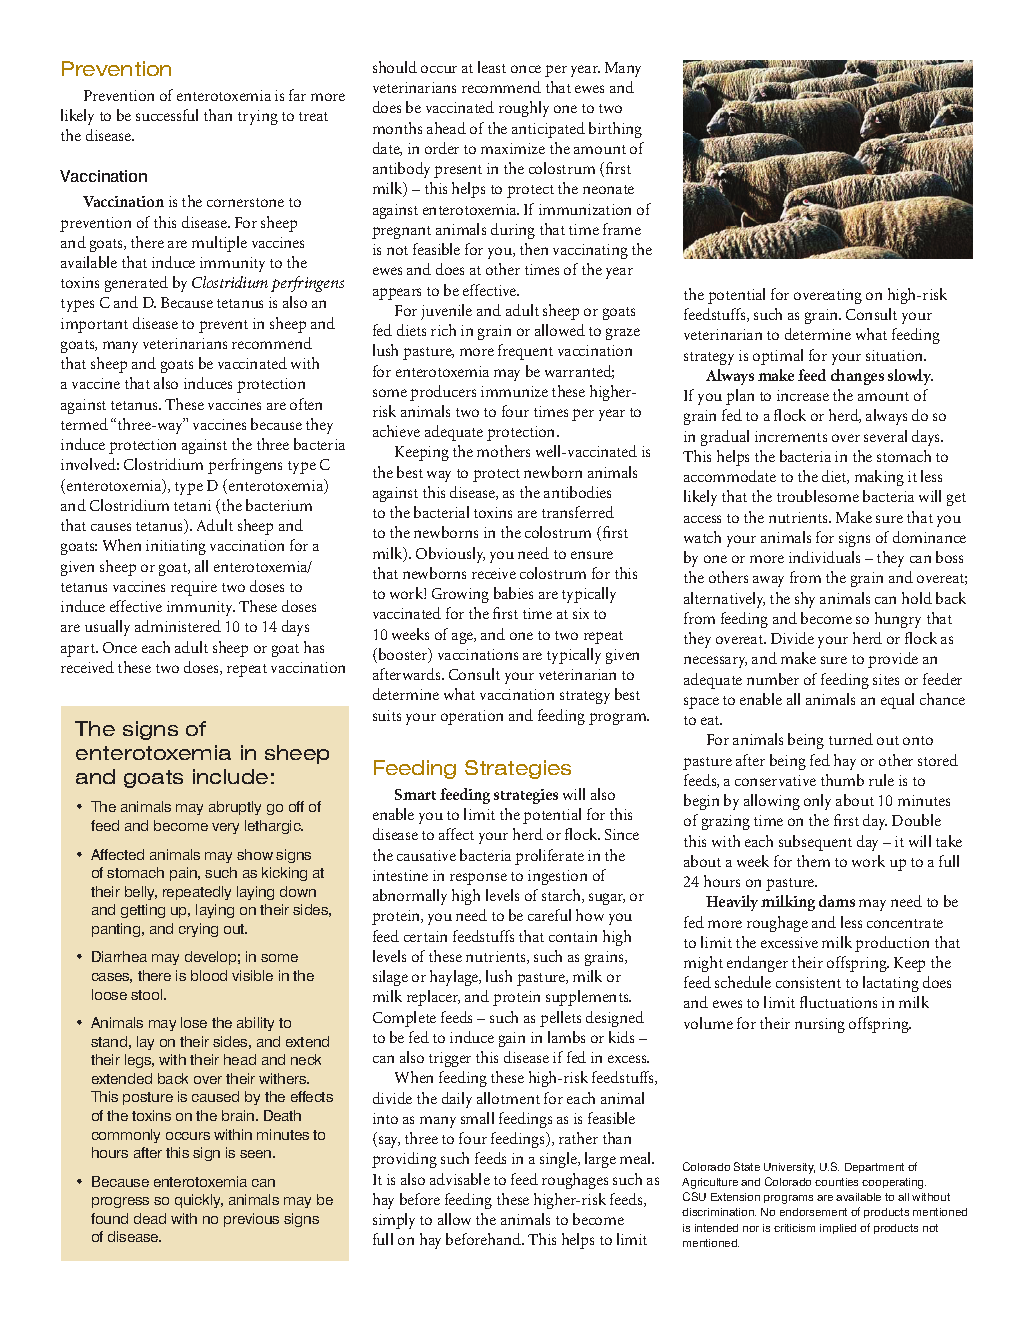  I want to click on operation, so click(472, 717).
